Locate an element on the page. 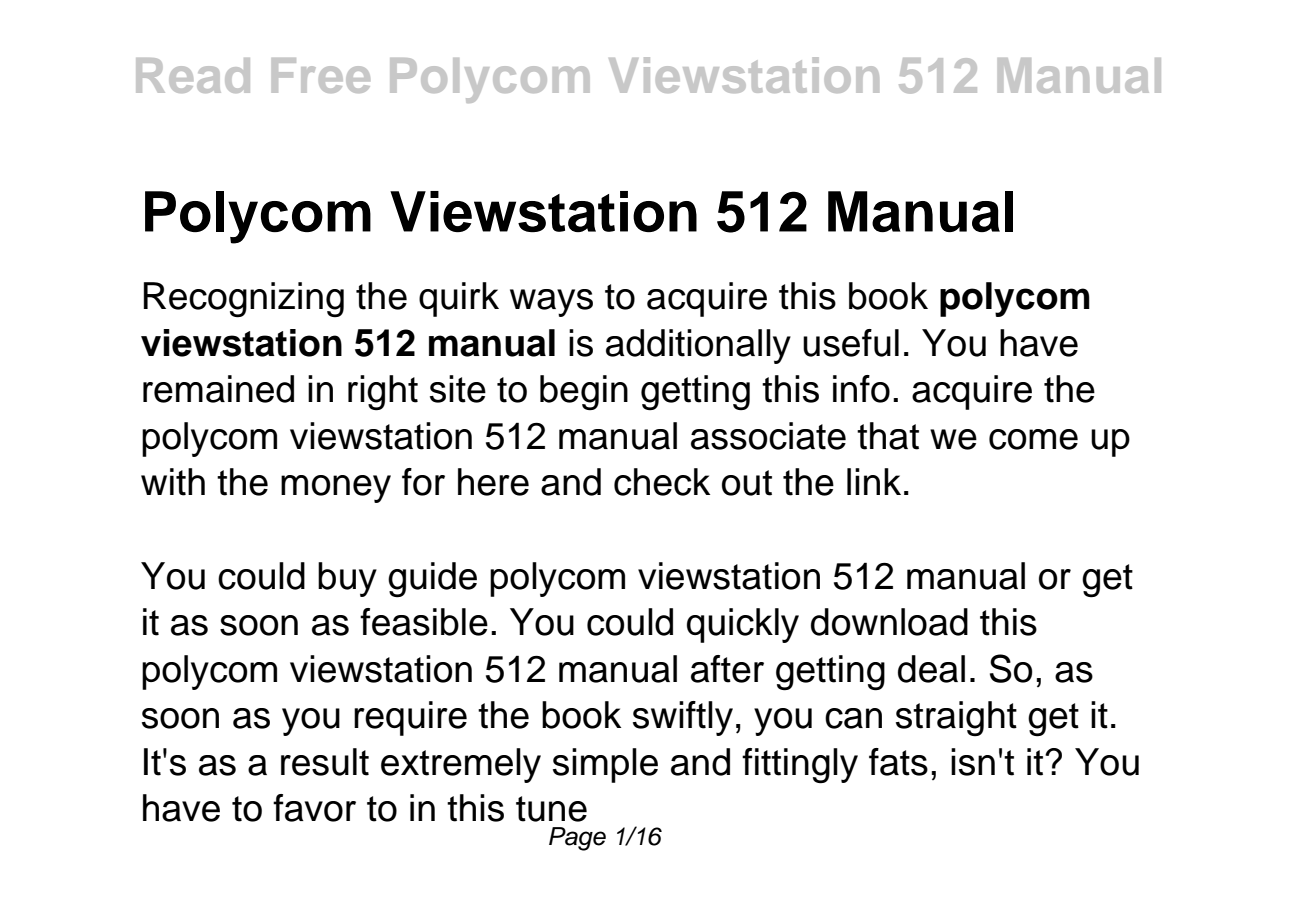 The image size is (1303, 924). ways is located at coordinates (551, 303).
